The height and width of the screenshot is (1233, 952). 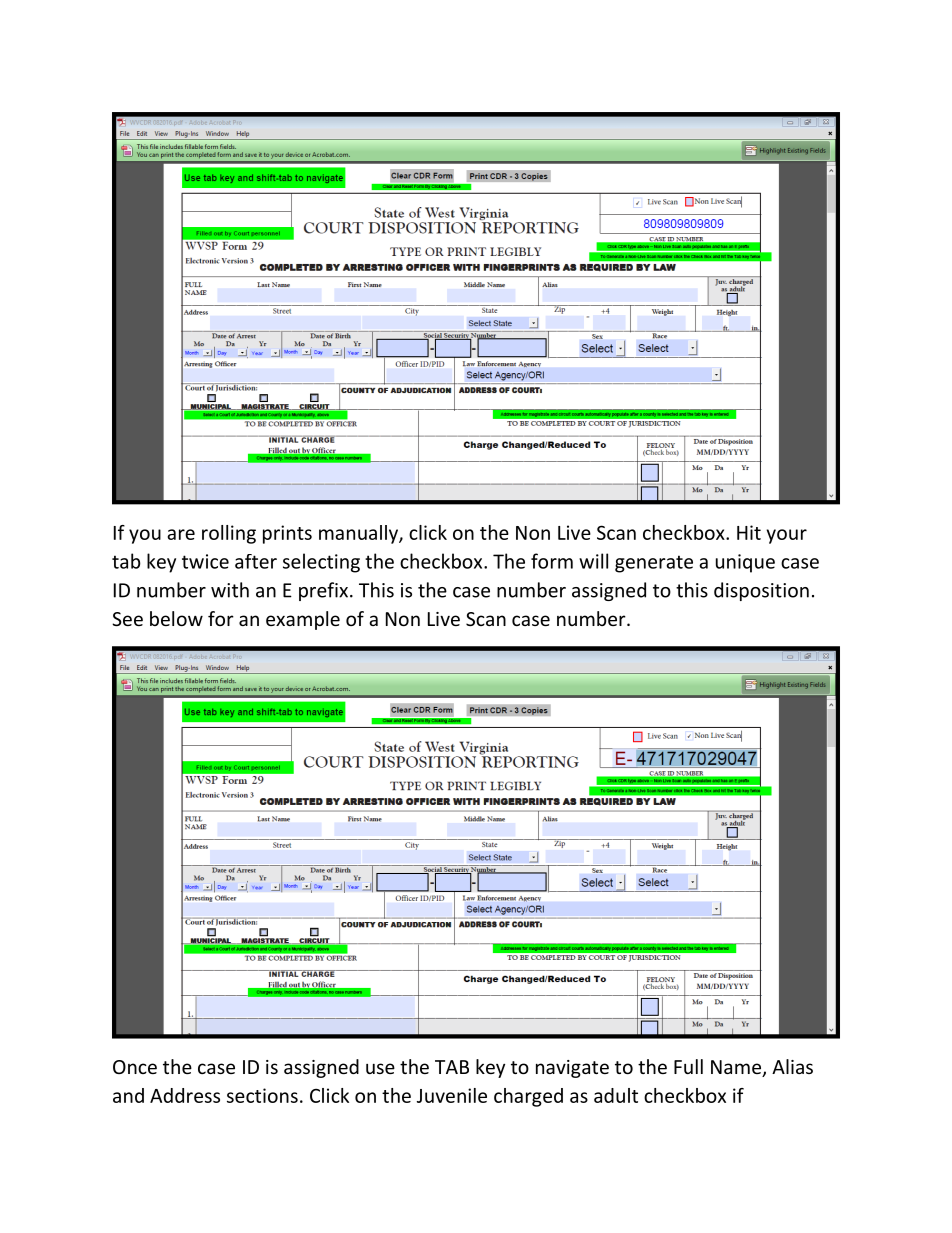 What do you see at coordinates (745, 563) in the screenshot?
I see `unique` at bounding box center [745, 563].
